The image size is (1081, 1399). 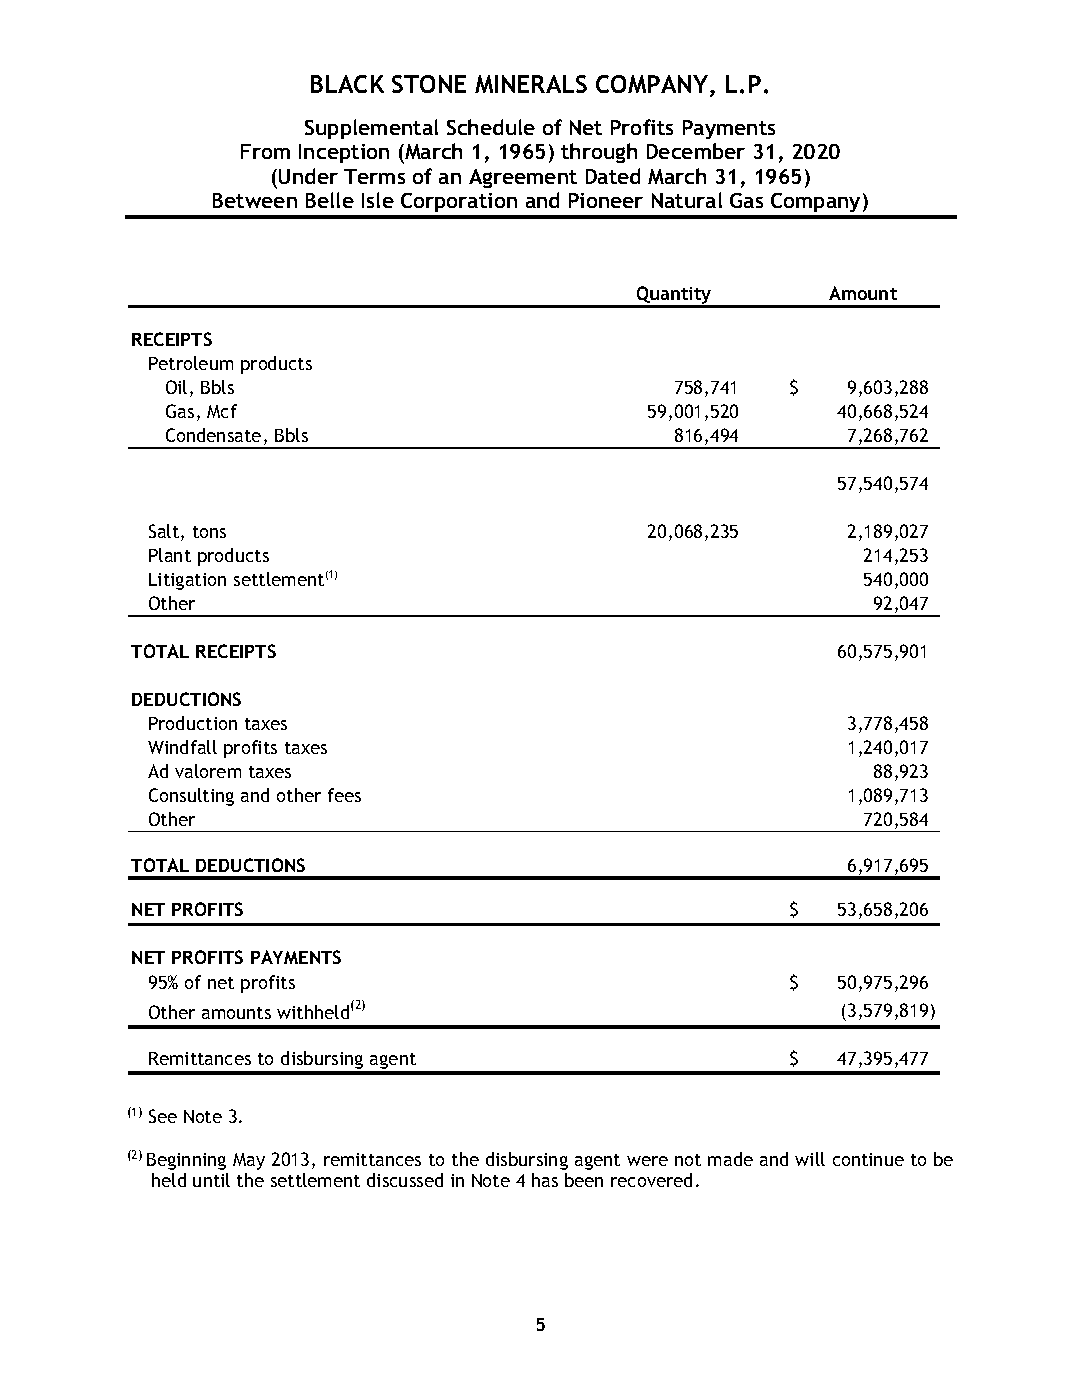 What do you see at coordinates (810, 1159) in the image?
I see `will` at bounding box center [810, 1159].
